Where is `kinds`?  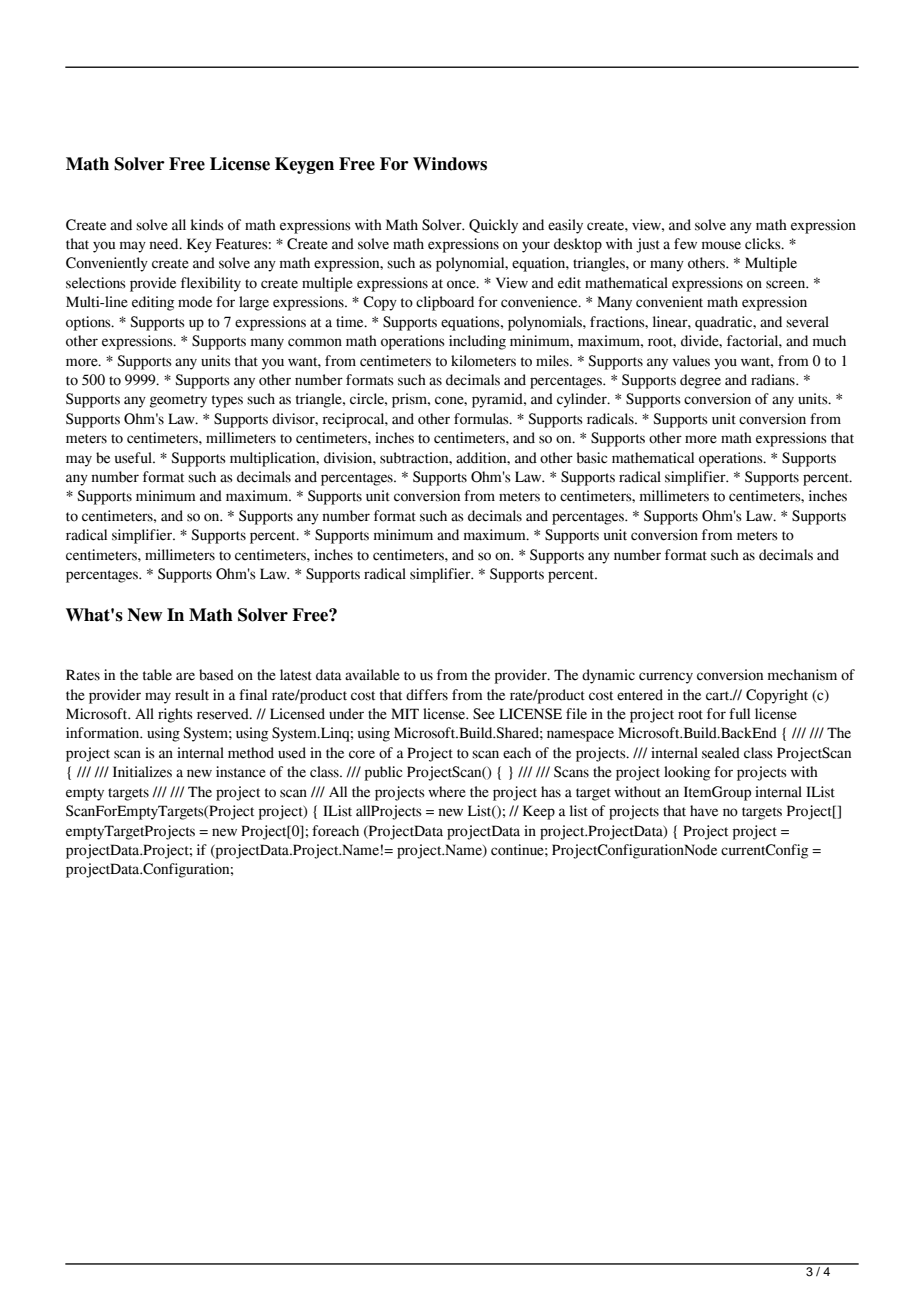 kinds is located at coordinates (207, 225).
